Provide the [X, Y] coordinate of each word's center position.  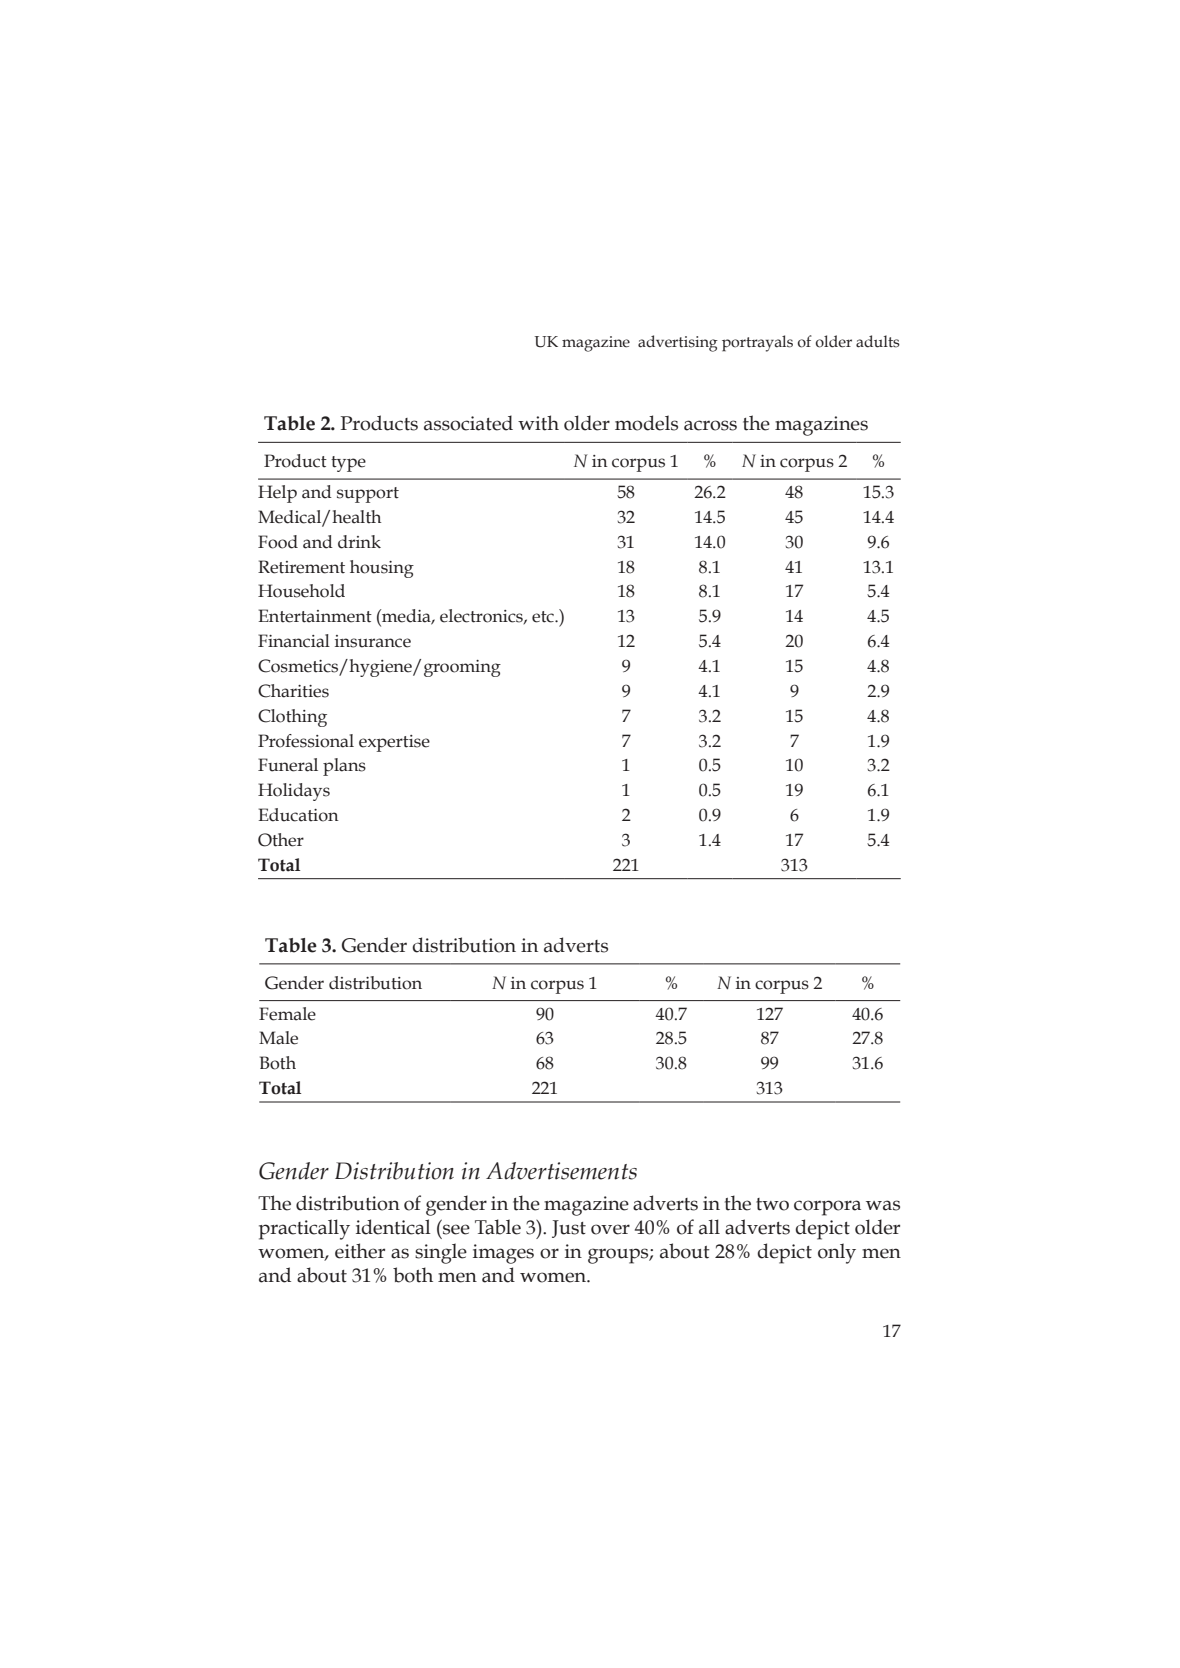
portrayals [757, 343]
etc [544, 617]
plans [344, 767]
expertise [394, 743]
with [538, 423]
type [348, 464]
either [360, 1251]
